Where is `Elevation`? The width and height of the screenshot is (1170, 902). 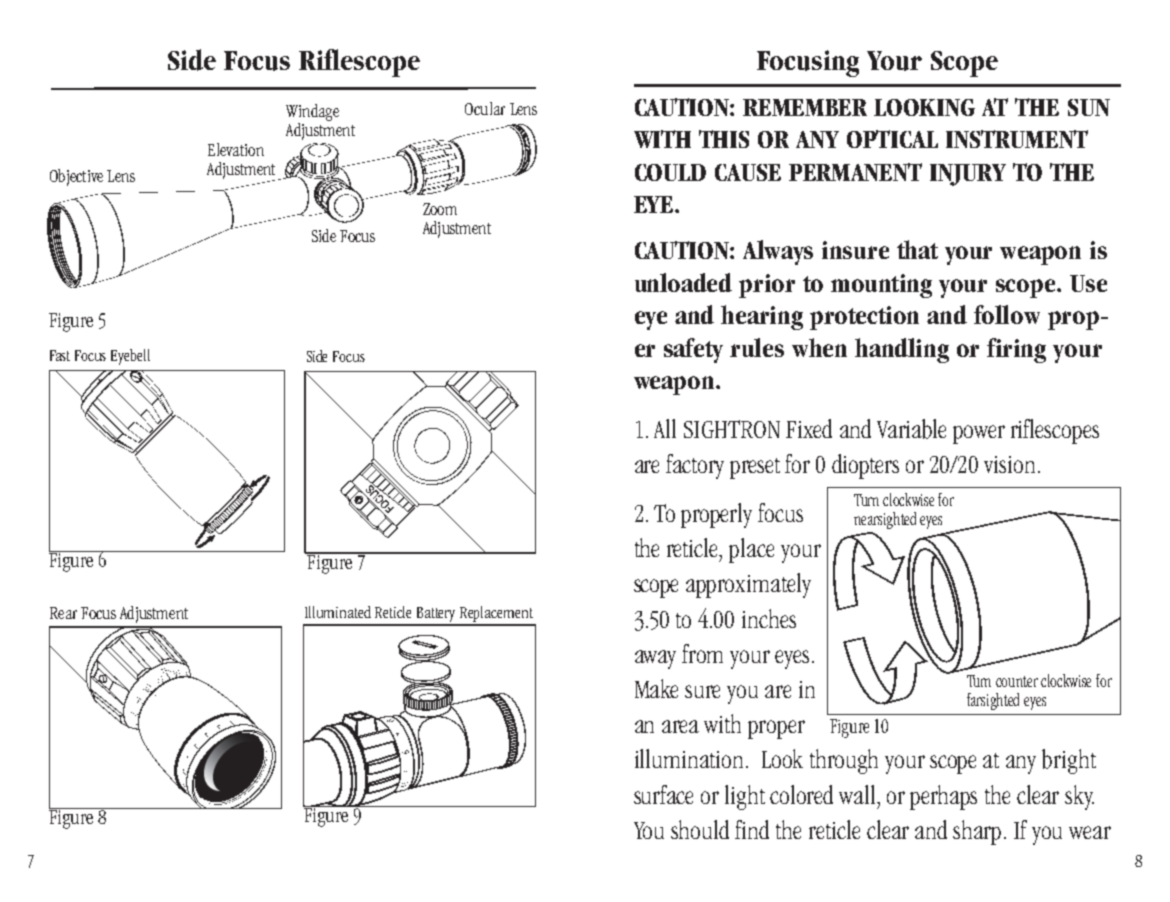 Elevation is located at coordinates (236, 149).
